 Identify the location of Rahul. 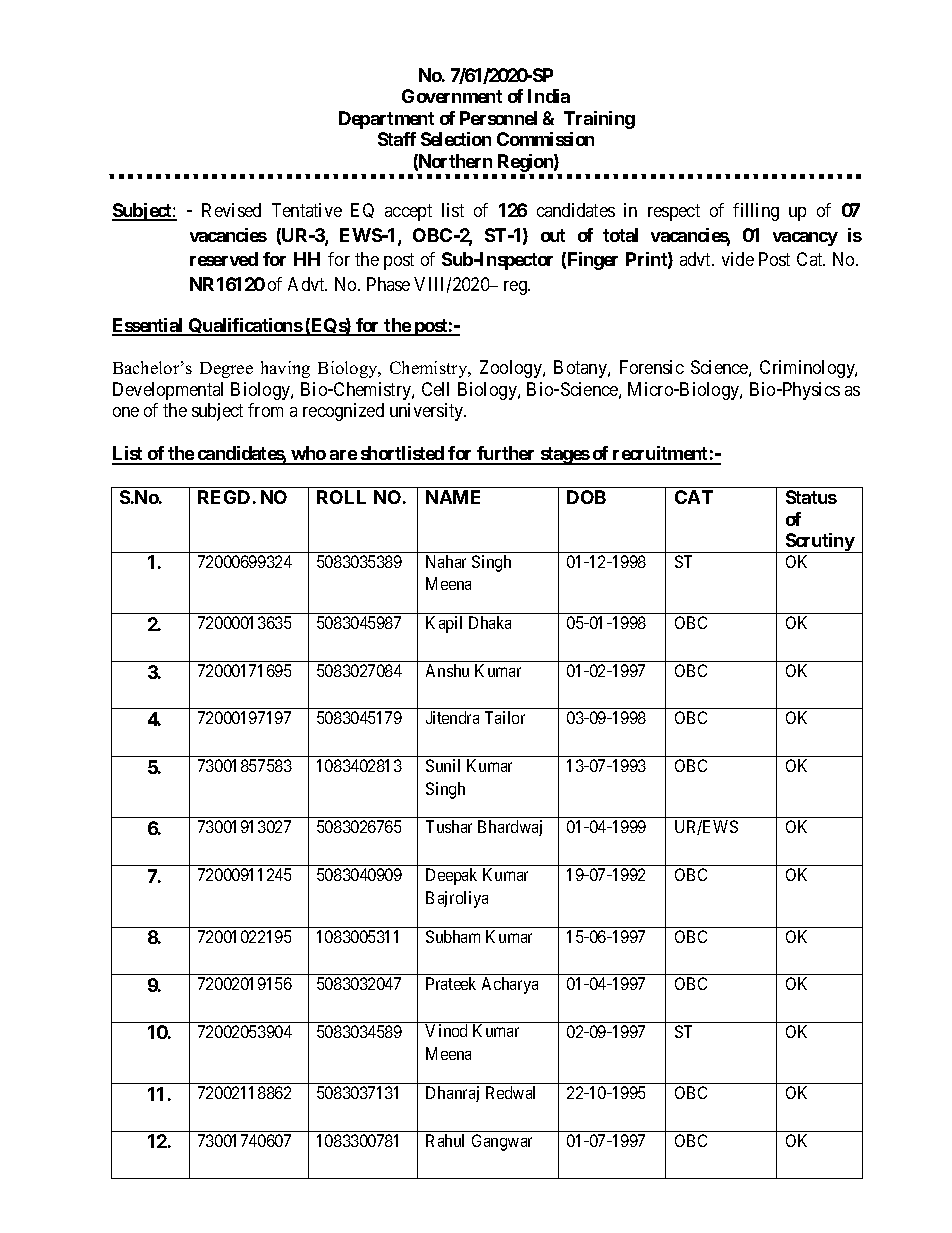
(445, 1140).
